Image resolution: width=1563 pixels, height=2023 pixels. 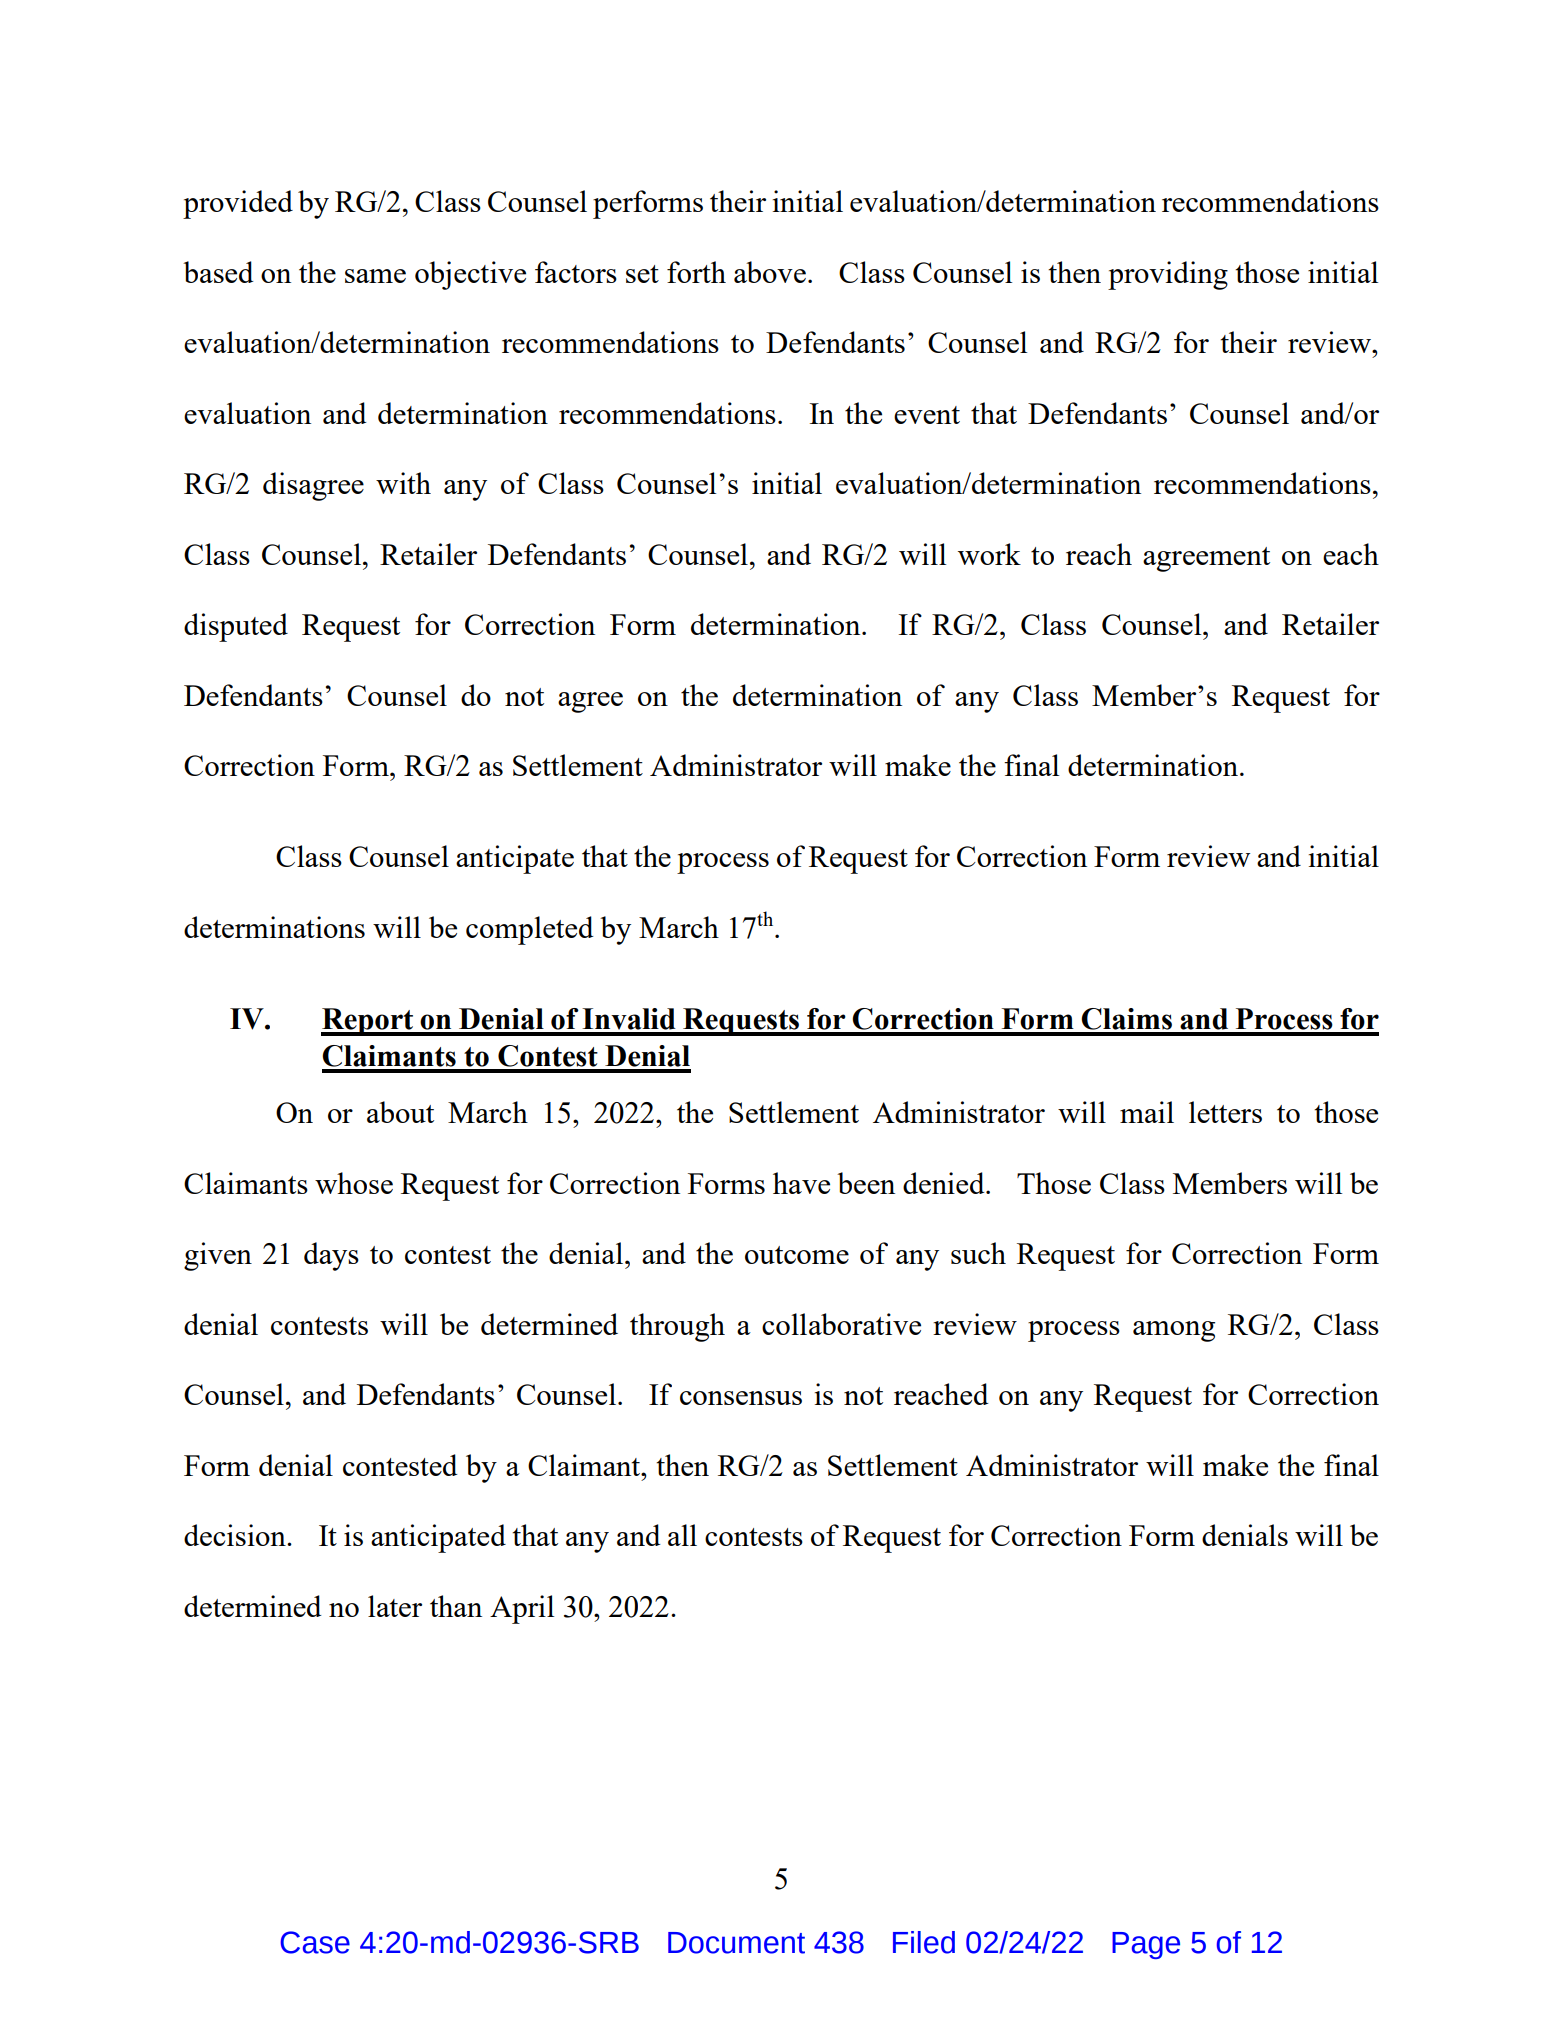 What do you see at coordinates (696, 272) in the screenshot?
I see `forth` at bounding box center [696, 272].
